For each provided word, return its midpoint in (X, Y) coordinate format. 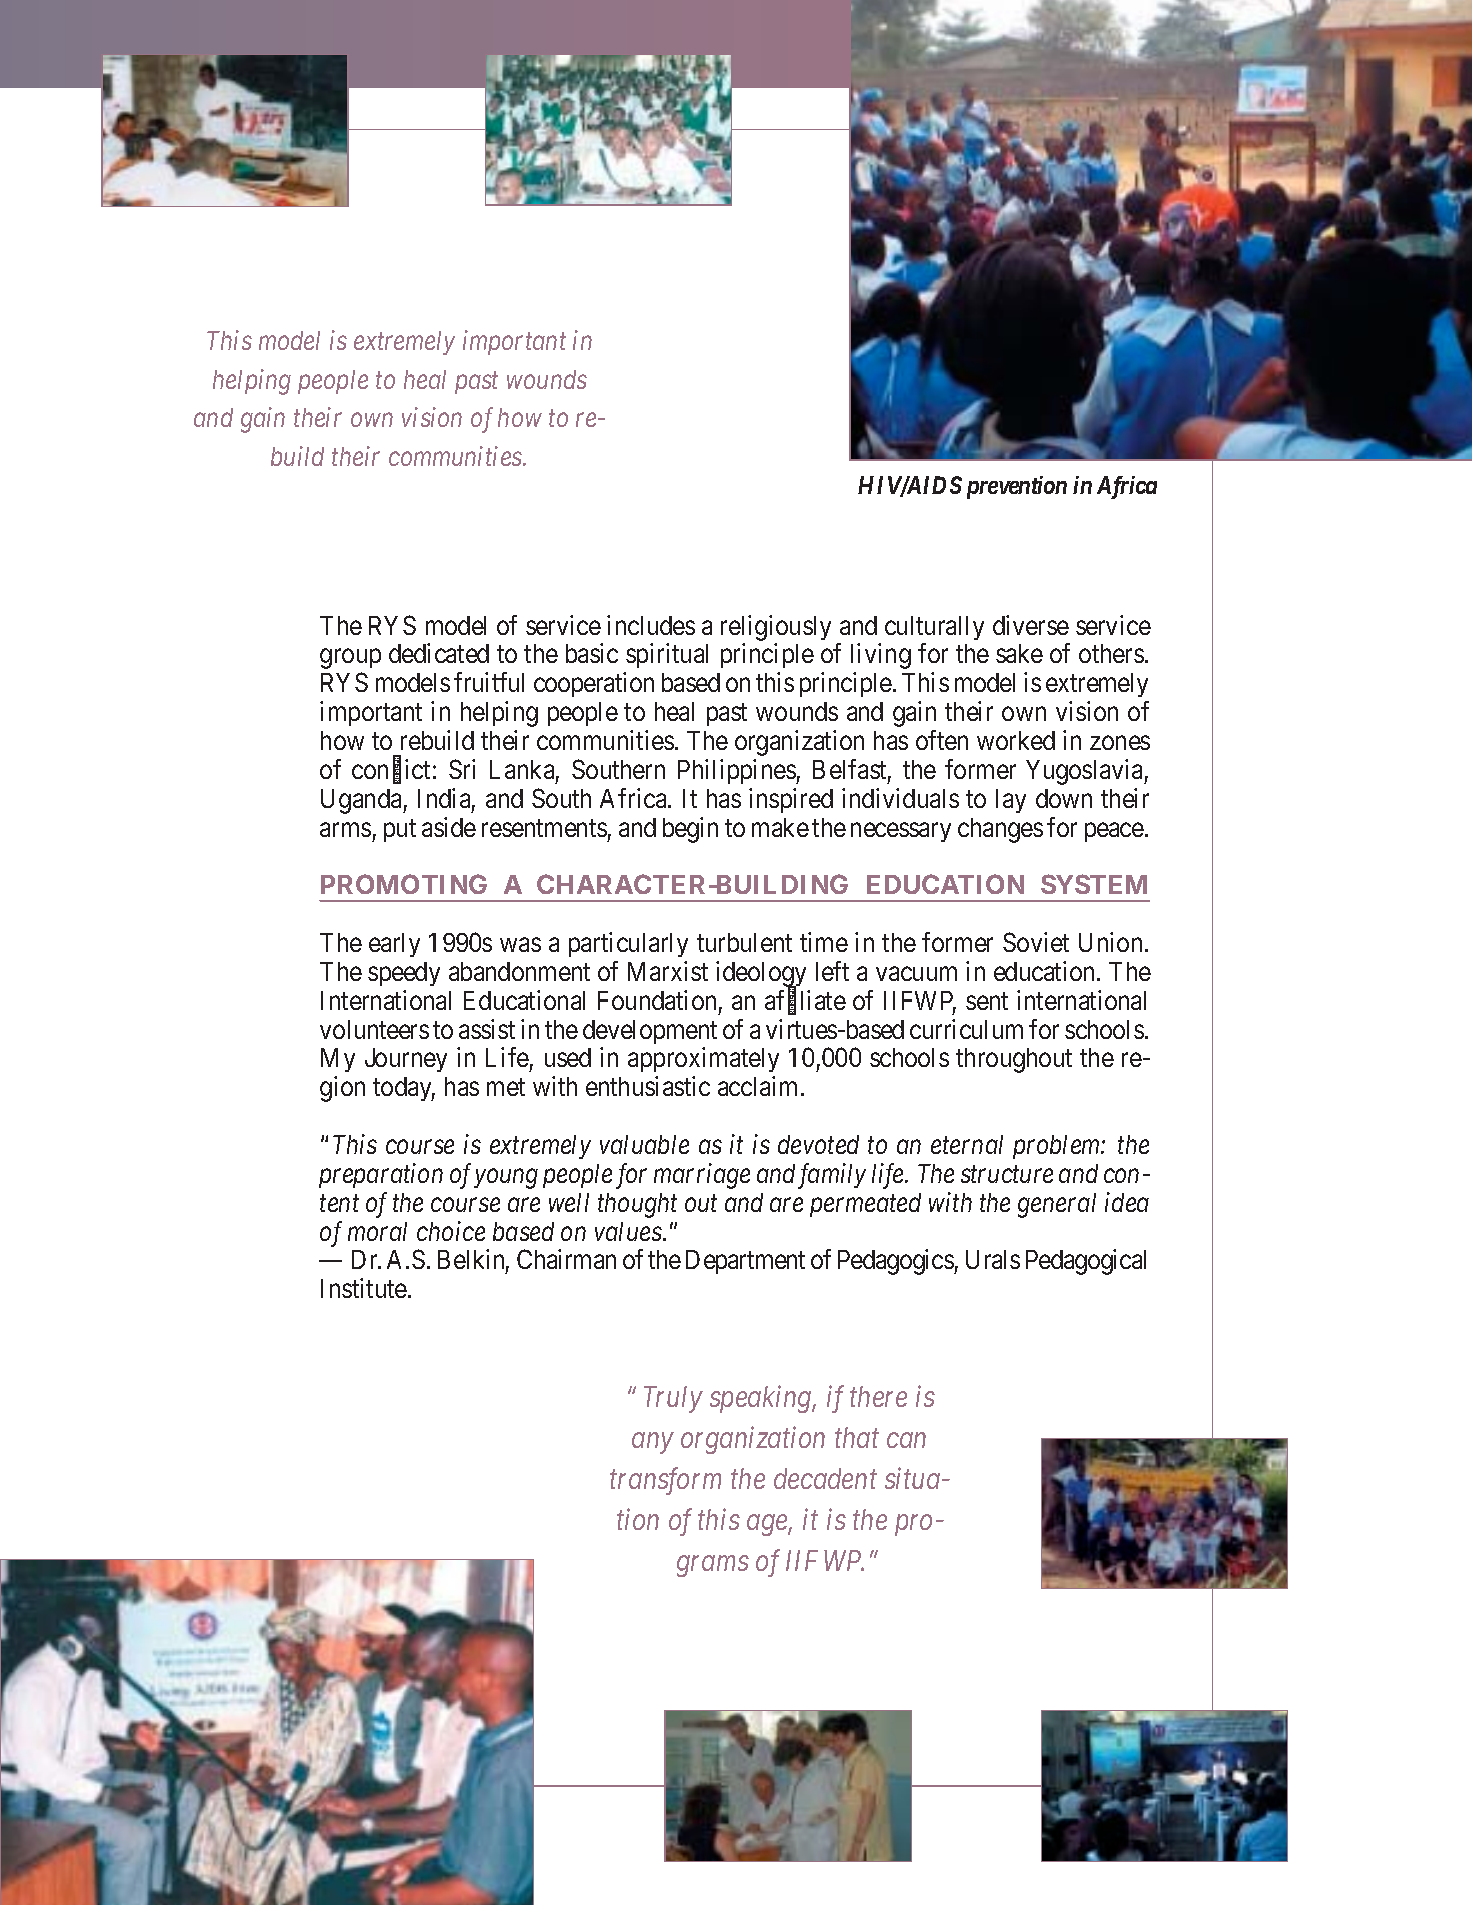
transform (665, 1481)
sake (1019, 653)
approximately (703, 1059)
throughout (1014, 1060)
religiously (776, 628)
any (652, 1443)
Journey (406, 1060)
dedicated (439, 653)
